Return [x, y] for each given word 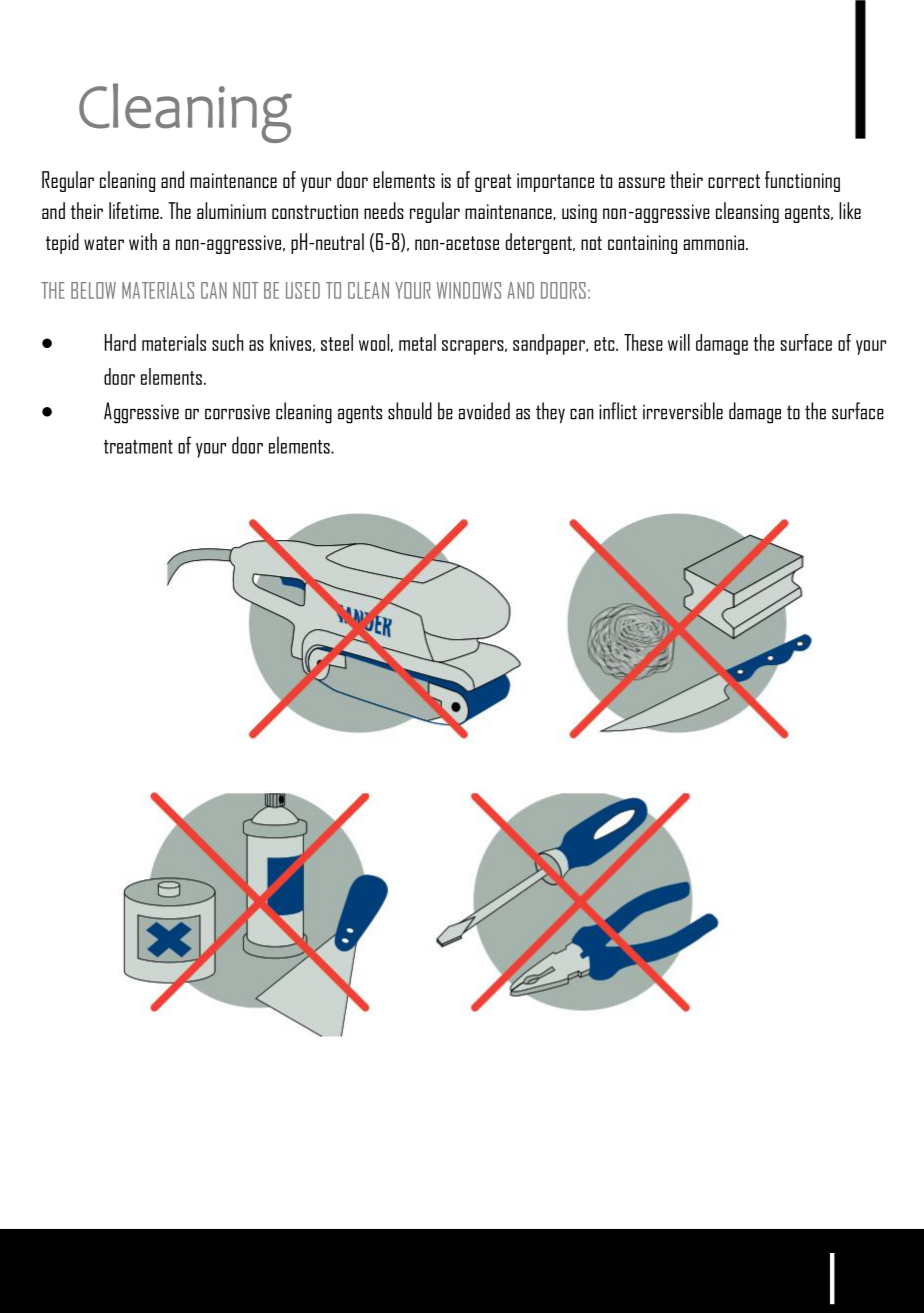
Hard [120, 342]
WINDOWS [469, 290]
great [493, 183]
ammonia [715, 242]
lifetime [135, 210]
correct [734, 181]
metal [417, 342]
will [679, 342]
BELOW [93, 290]
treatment [138, 447]
